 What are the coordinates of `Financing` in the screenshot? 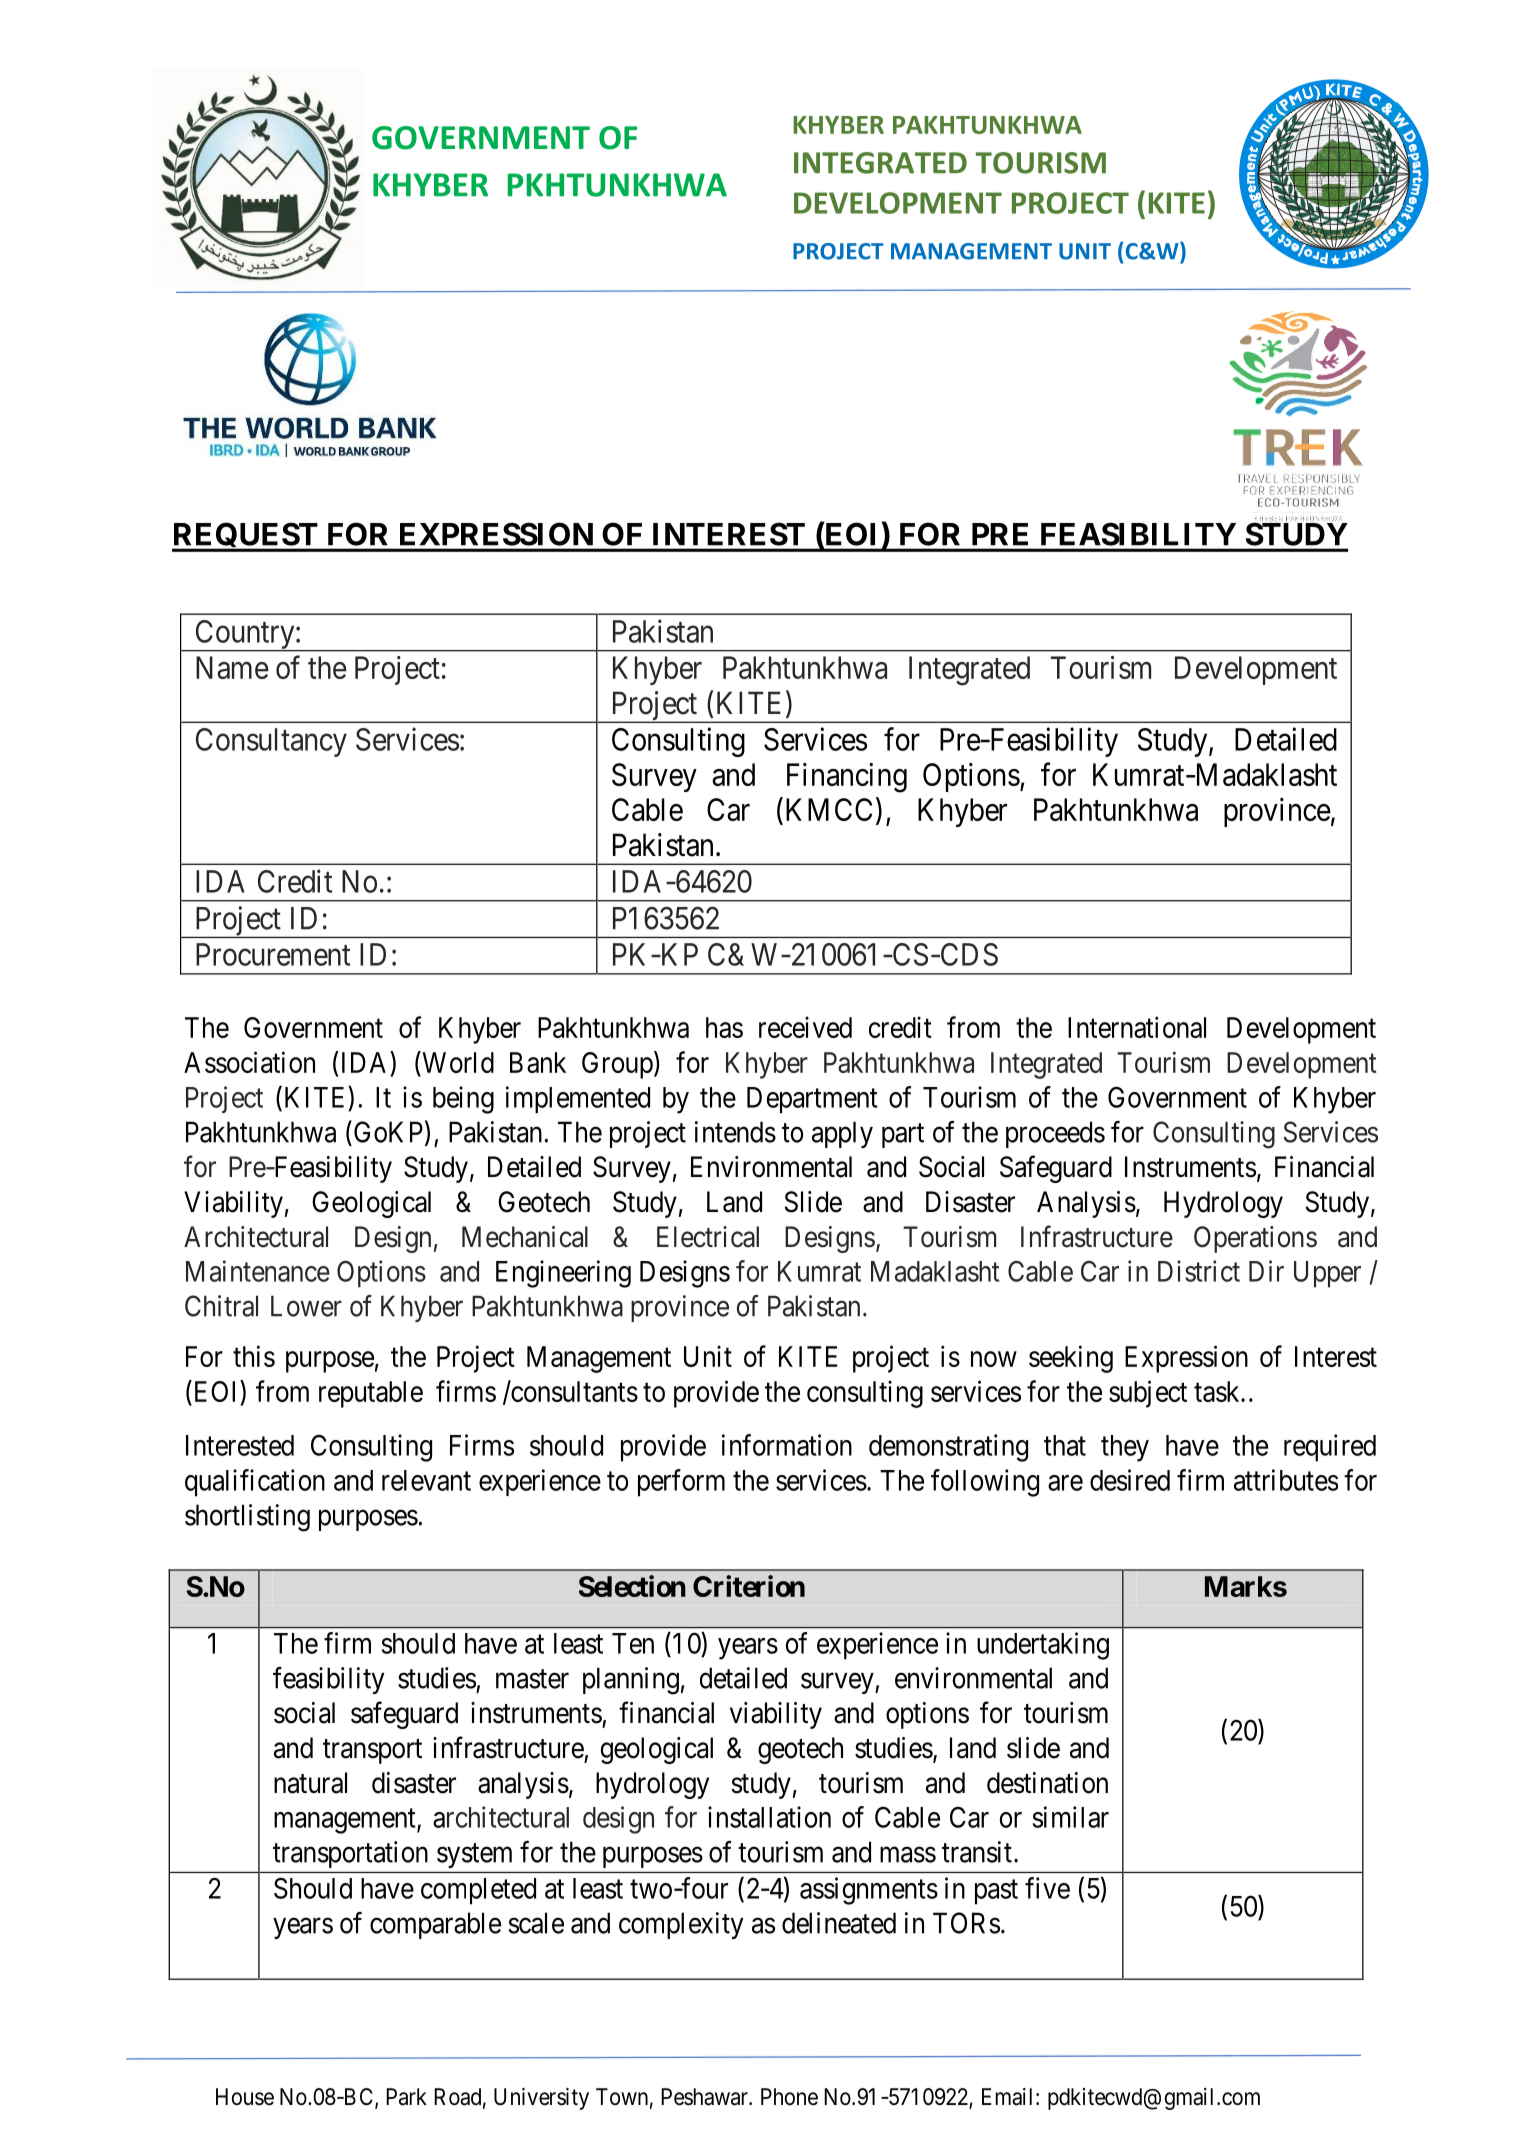 It's located at (847, 778).
